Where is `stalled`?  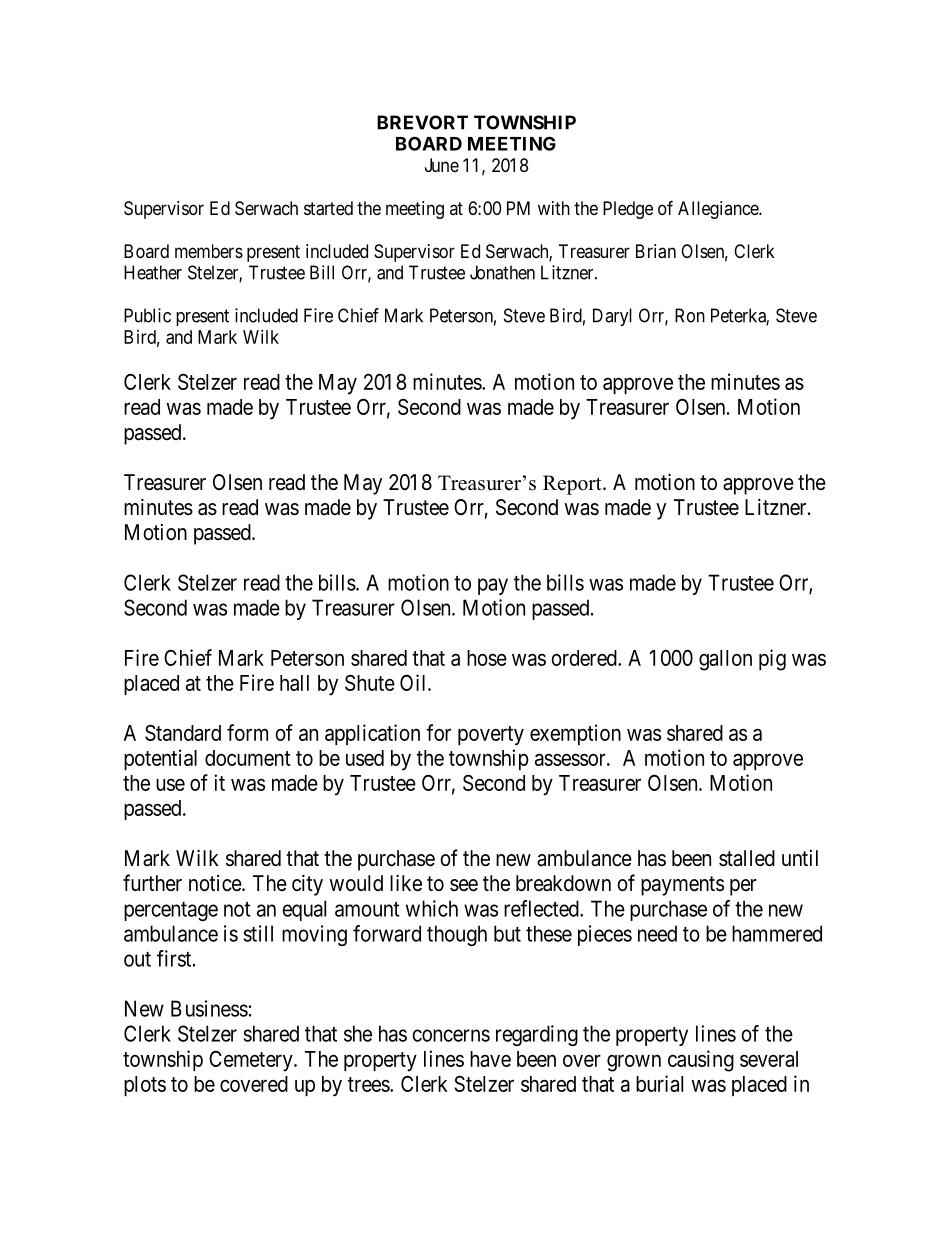
stalled is located at coordinates (747, 858).
